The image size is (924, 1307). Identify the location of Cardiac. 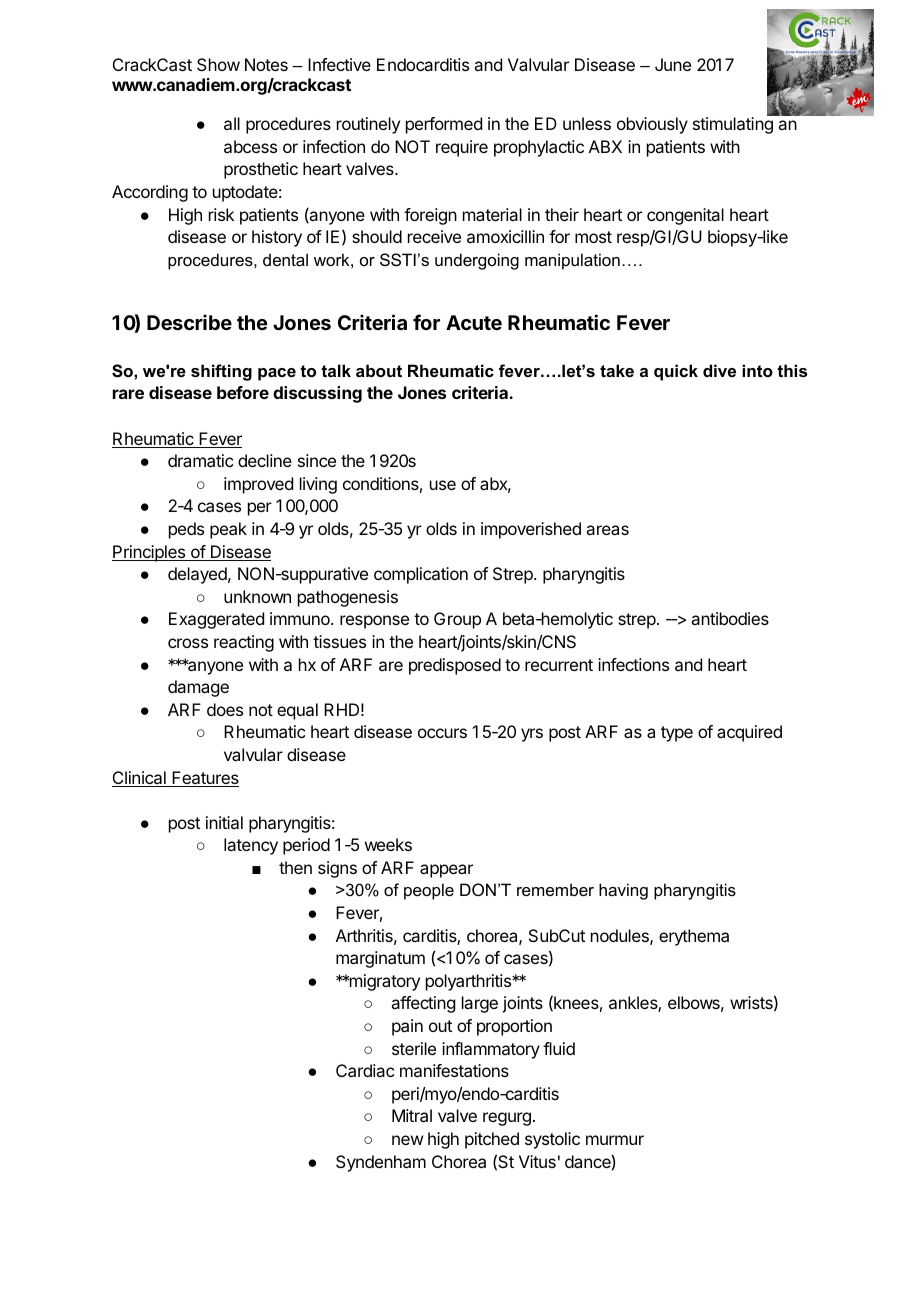
(365, 1070).
